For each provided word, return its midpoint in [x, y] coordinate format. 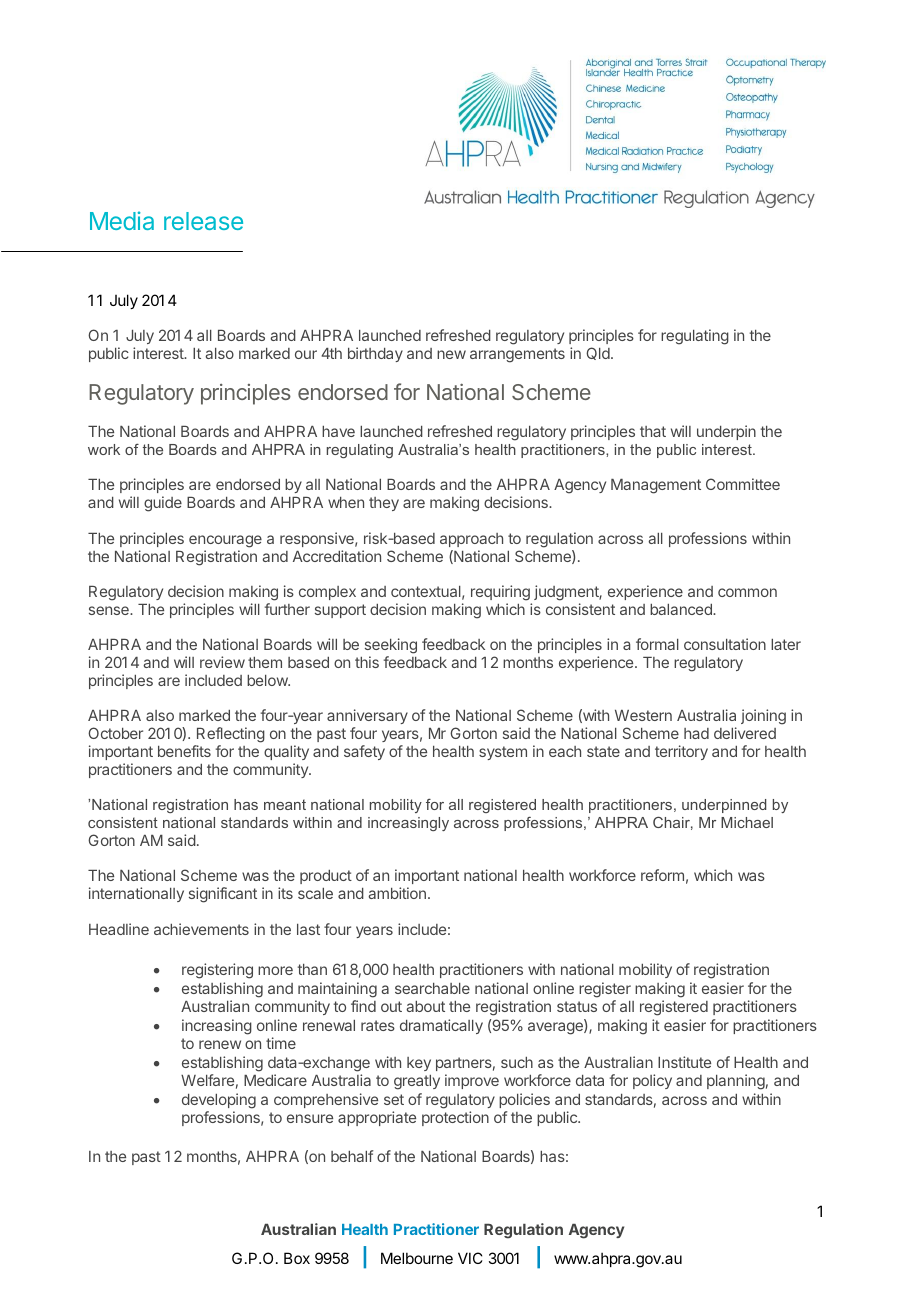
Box [297, 1258]
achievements [201, 929]
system [503, 753]
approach [471, 540]
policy [652, 1081]
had [696, 733]
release [203, 221]
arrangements [517, 355]
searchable [432, 988]
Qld [598, 353]
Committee [743, 484]
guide [163, 504]
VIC [470, 1258]
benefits [184, 751]
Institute [684, 1062]
